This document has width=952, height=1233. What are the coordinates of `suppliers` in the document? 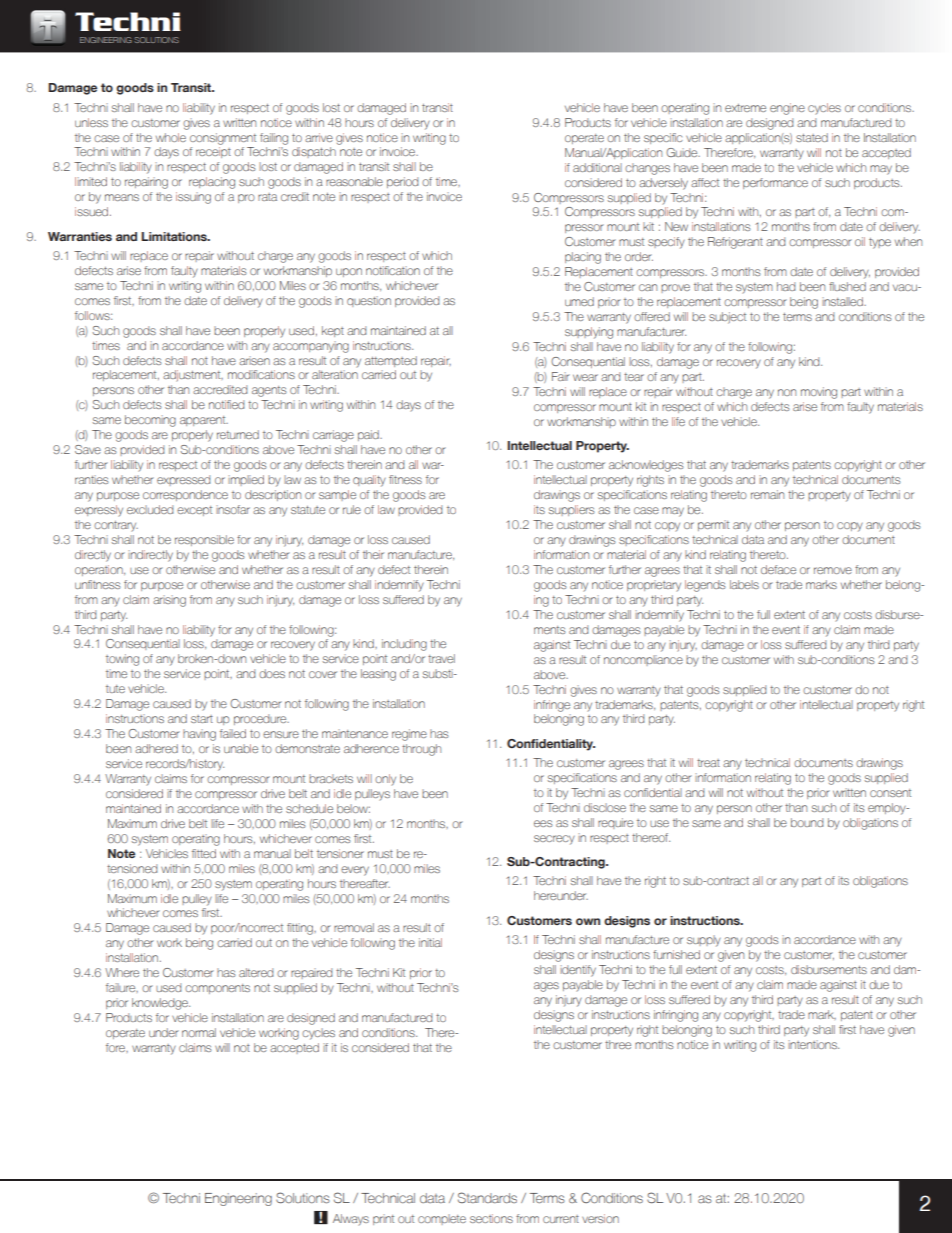 It's located at (572, 510).
